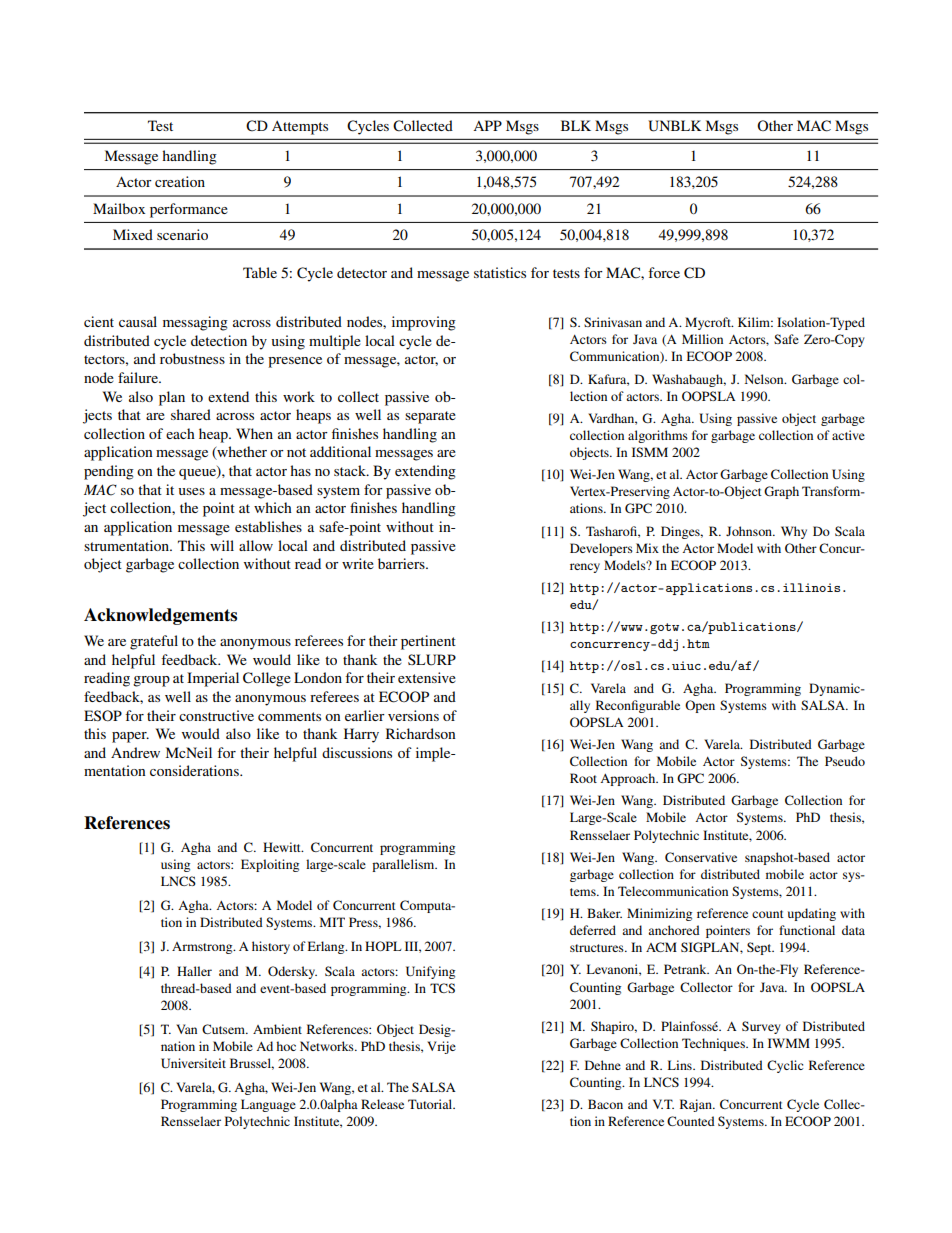 The height and width of the document is (1233, 952). Describe the element at coordinates (402, 563) in the document. I see `barriers` at that location.
